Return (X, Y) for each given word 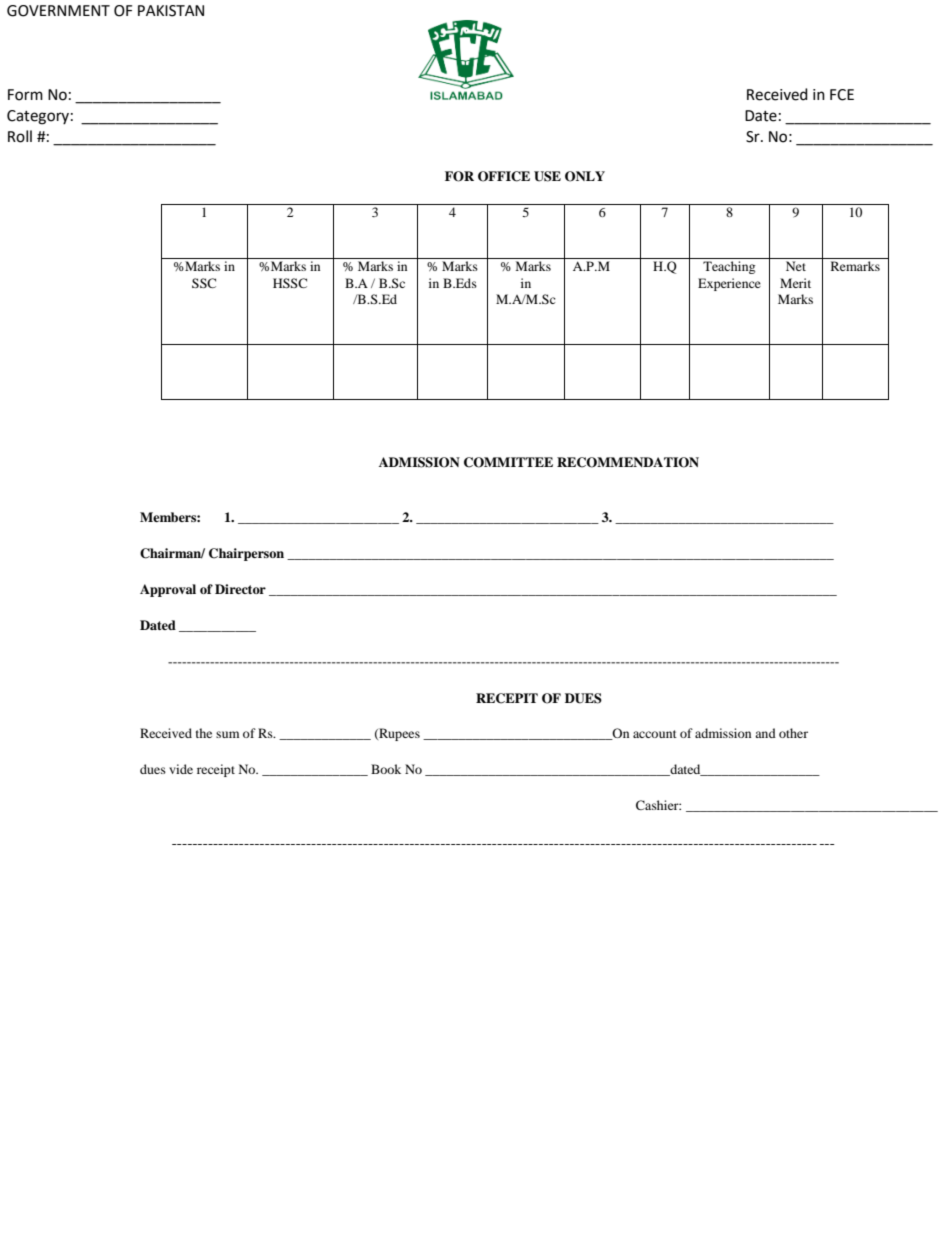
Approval (168, 590)
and (765, 733)
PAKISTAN (171, 11)
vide (181, 769)
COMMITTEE (508, 462)
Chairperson (246, 554)
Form (25, 95)
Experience (729, 284)
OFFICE (504, 176)
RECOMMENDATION (628, 462)
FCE (842, 95)
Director (240, 589)
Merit (795, 283)
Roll (20, 136)
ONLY (585, 176)
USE (547, 176)
